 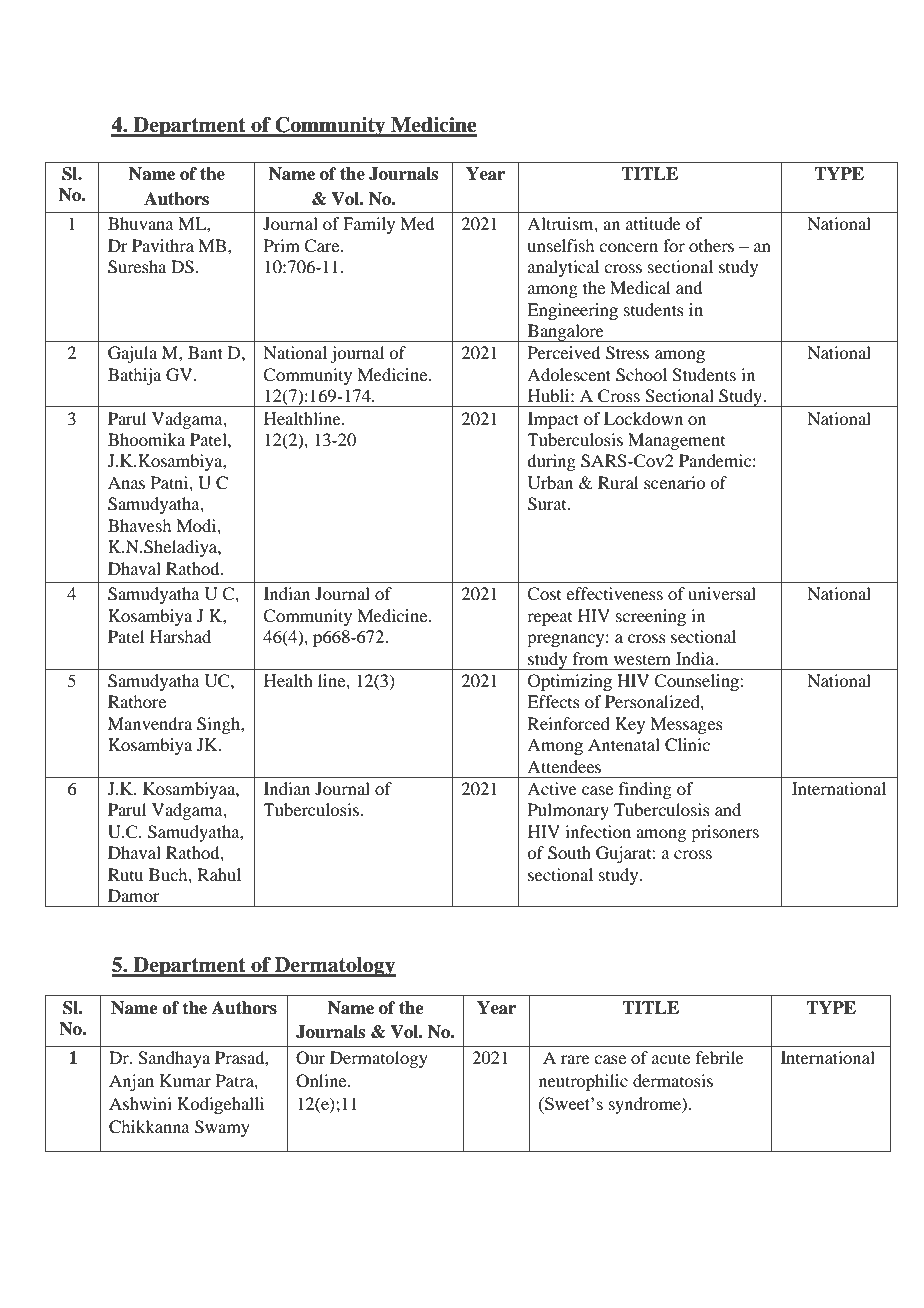 What do you see at coordinates (369, 225) in the screenshot?
I see `Family` at bounding box center [369, 225].
